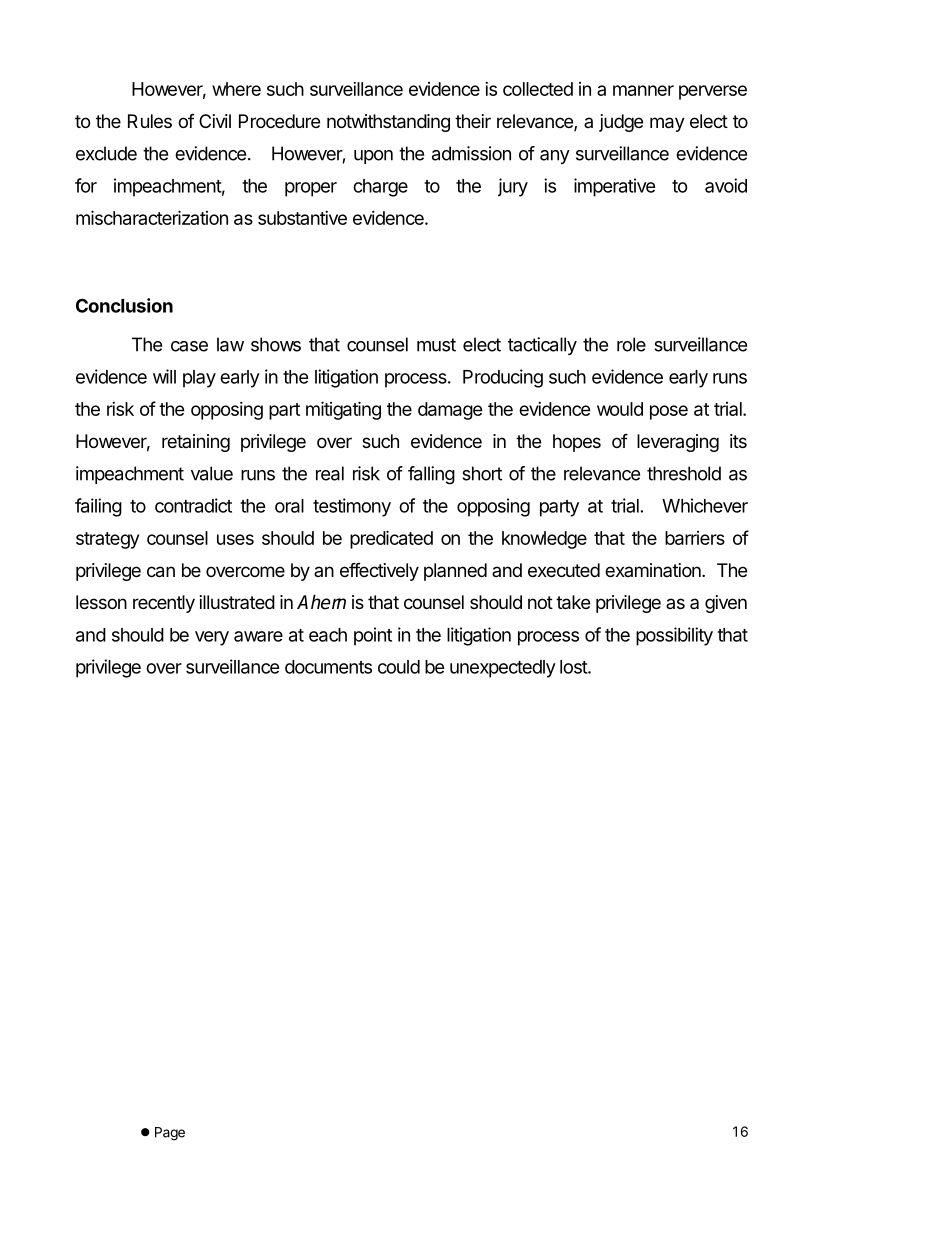 This screenshot has height=1233, width=952. Describe the element at coordinates (196, 443) in the screenshot. I see `retaining` at that location.
